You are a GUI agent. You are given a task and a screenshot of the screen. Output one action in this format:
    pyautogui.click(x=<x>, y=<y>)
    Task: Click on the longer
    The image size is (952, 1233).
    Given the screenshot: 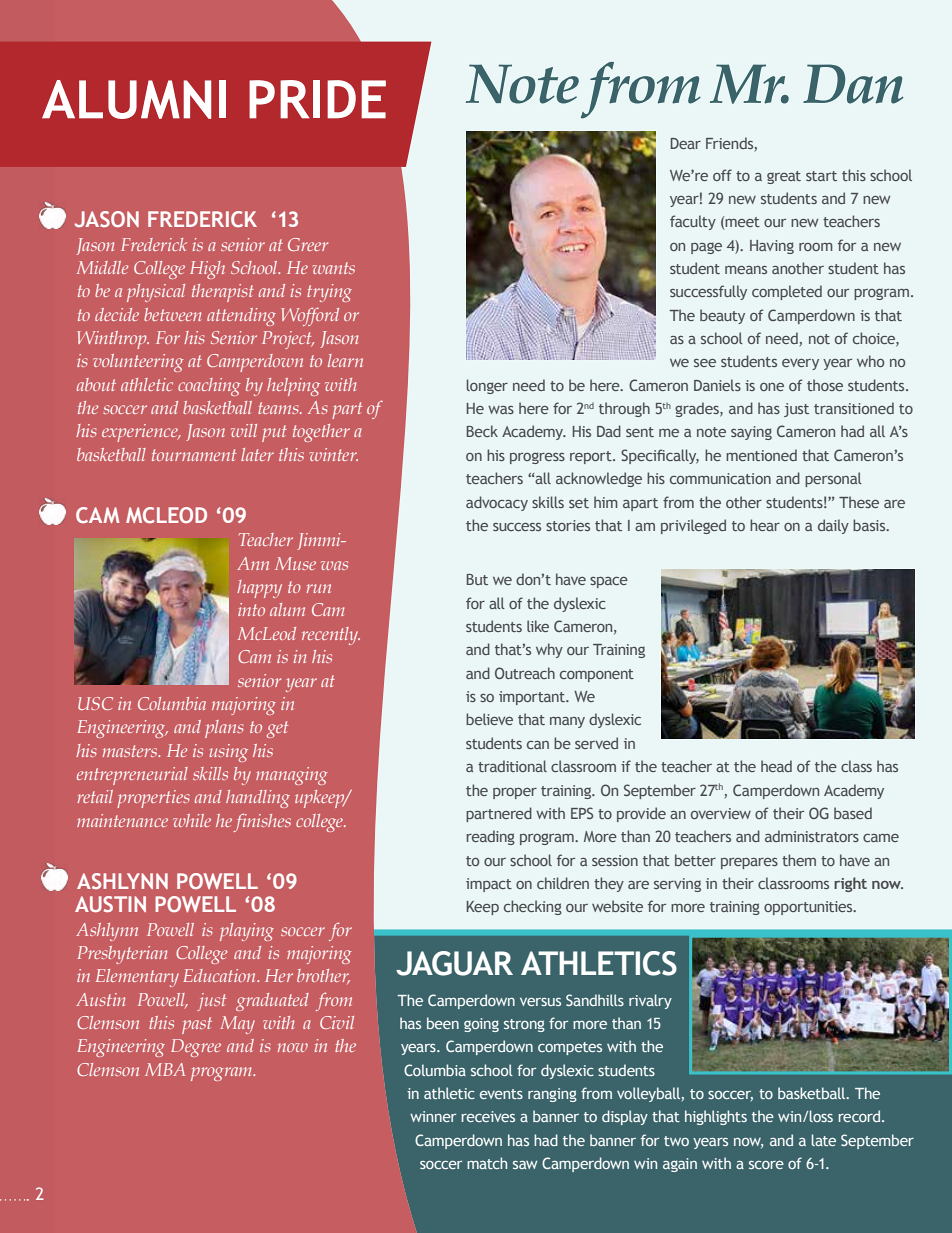 What is the action you would take?
    pyautogui.click(x=487, y=386)
